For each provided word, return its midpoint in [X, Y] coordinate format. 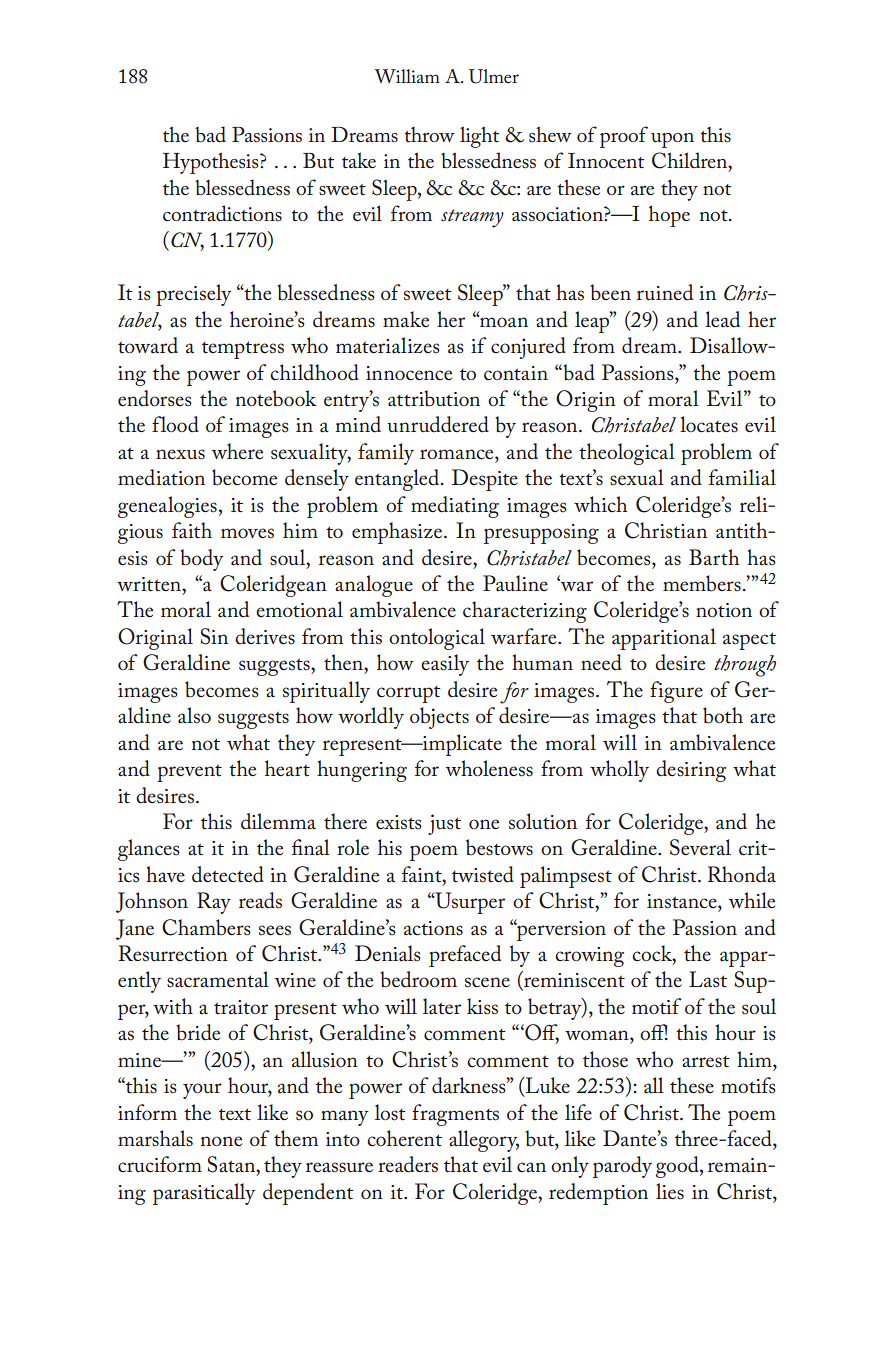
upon [672, 140]
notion [724, 610]
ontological [437, 639]
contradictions [222, 213]
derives [265, 636]
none [221, 1141]
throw [429, 134]
